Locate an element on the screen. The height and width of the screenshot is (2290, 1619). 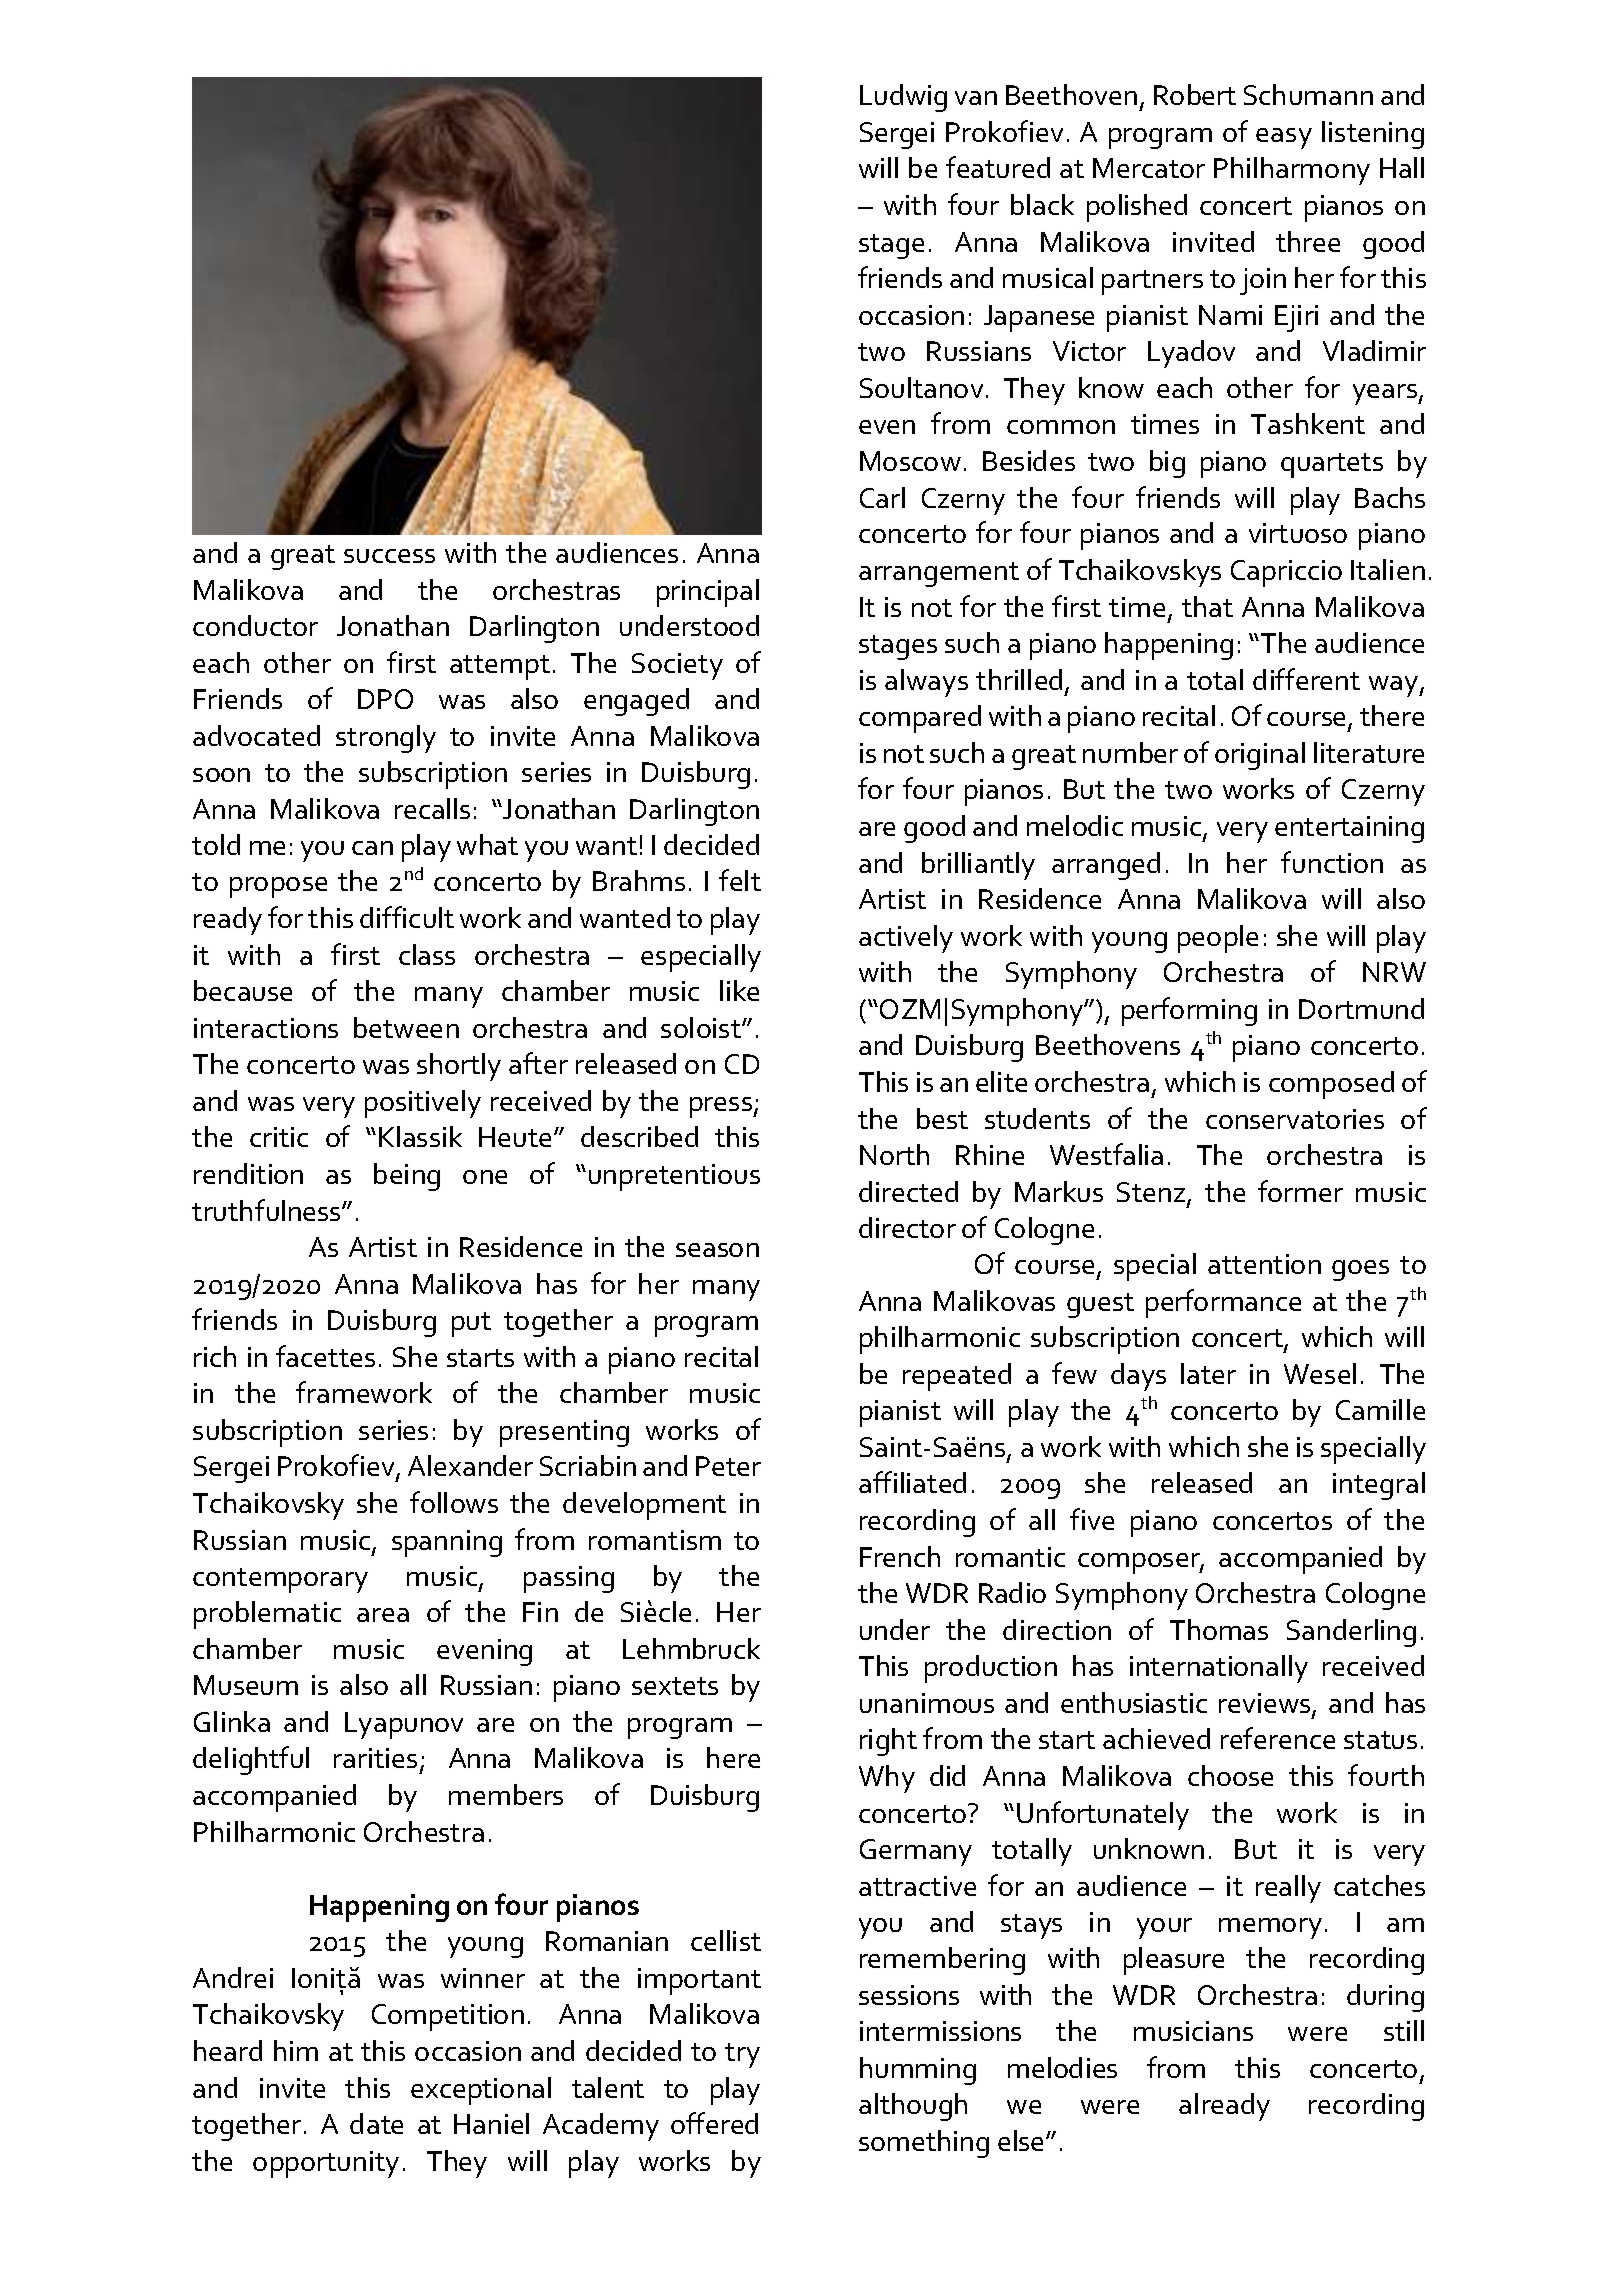
still is located at coordinates (1404, 2030).
